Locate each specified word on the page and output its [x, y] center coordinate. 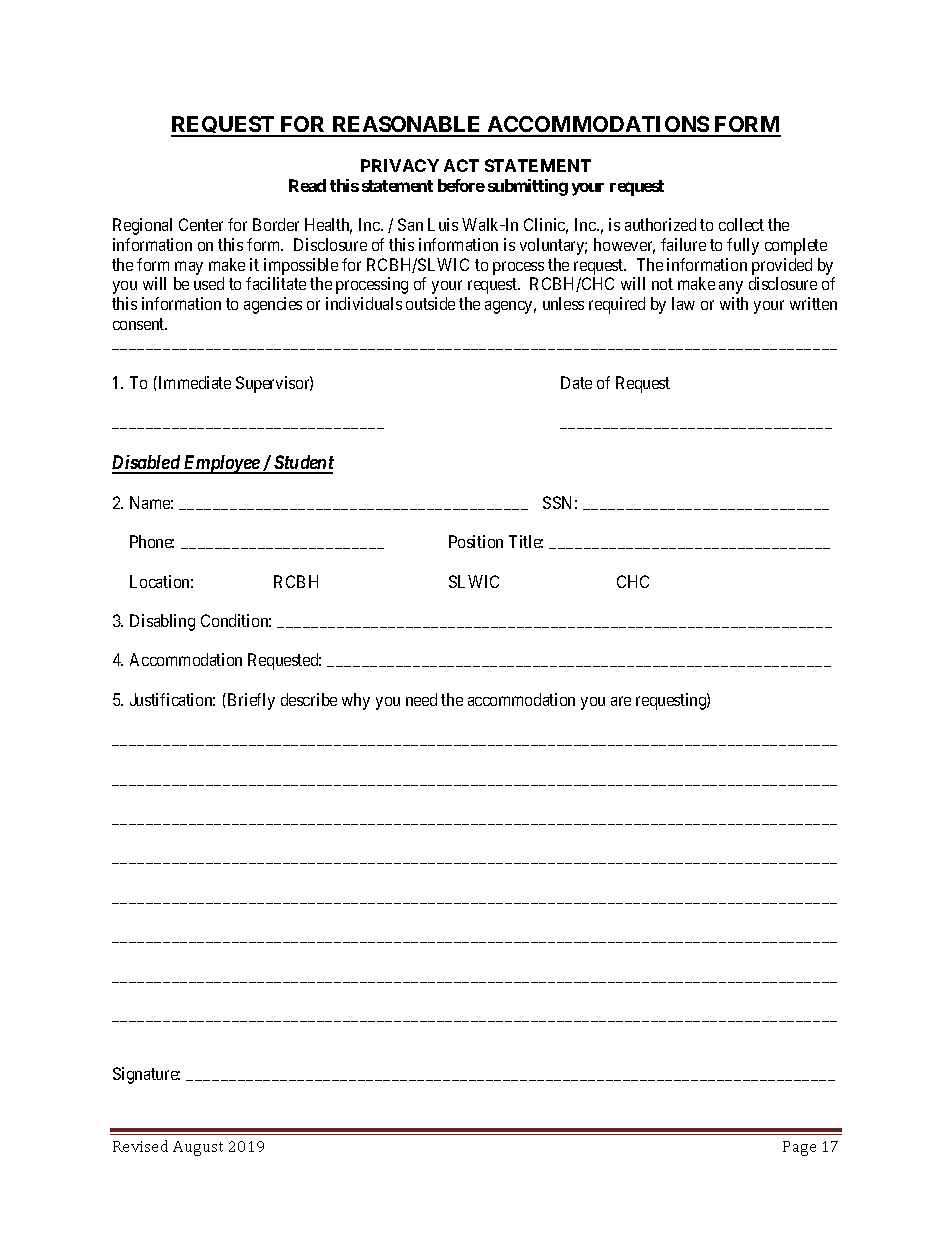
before [461, 185]
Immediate [193, 382]
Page [799, 1148]
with [734, 303]
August [198, 1148]
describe [309, 699]
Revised [140, 1146]
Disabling [162, 622]
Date [576, 382]
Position [476, 541]
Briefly [251, 701]
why [356, 701]
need [421, 699]
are [621, 701]
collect [741, 224]
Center [201, 224]
